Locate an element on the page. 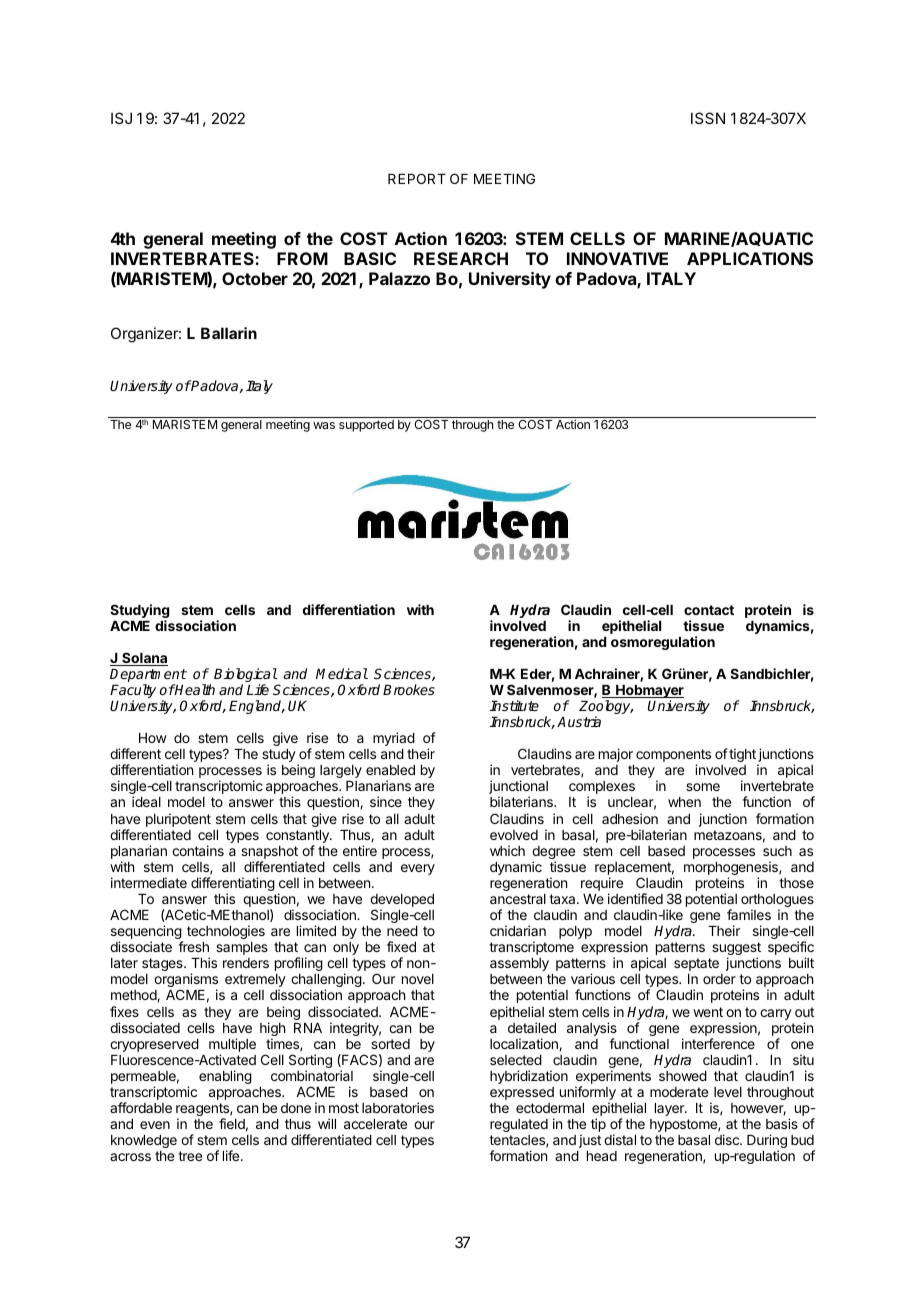 The image size is (924, 1308). tree is located at coordinates (190, 1156).
